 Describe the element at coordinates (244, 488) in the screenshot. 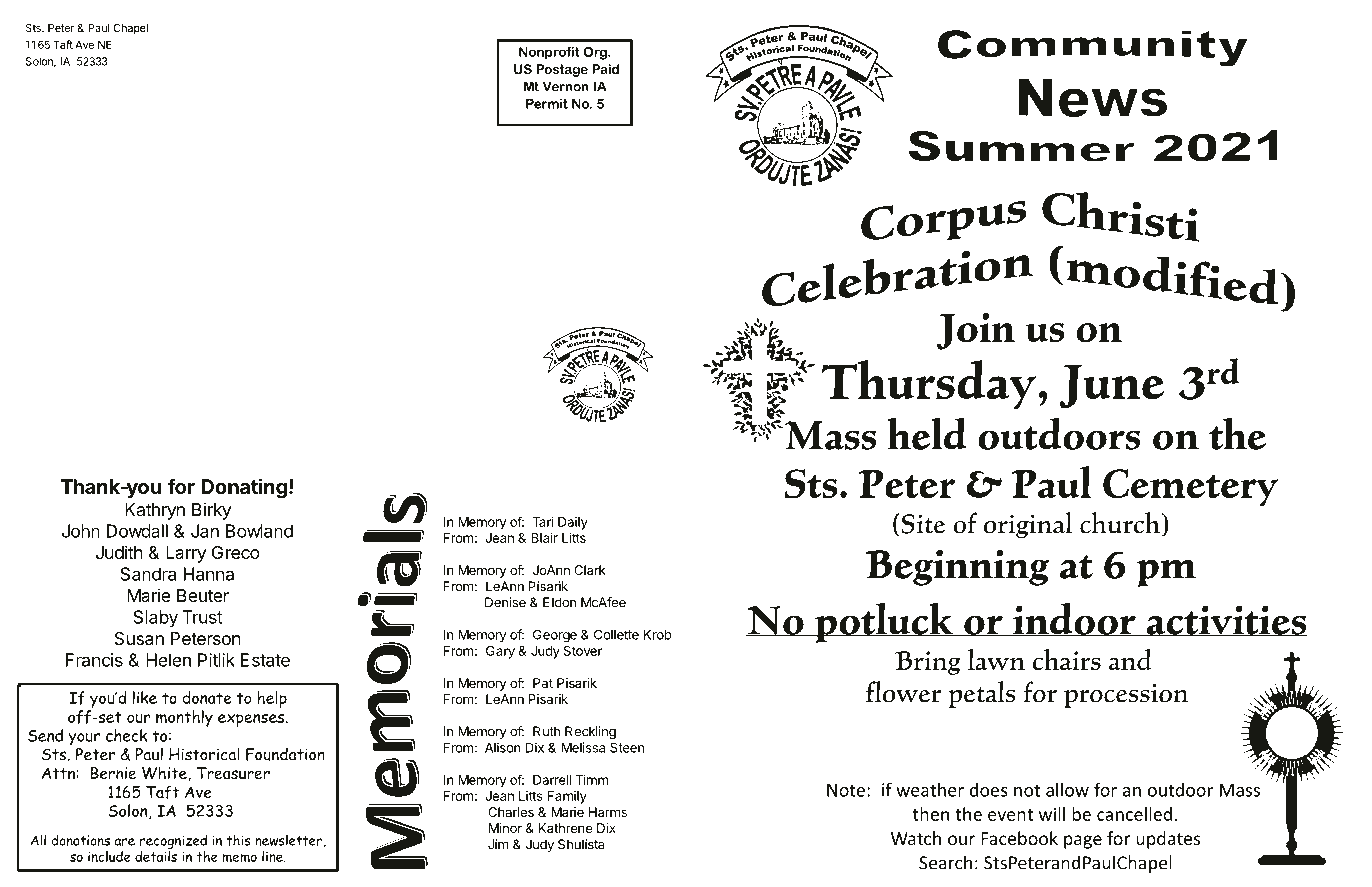

I see `Donating` at that location.
